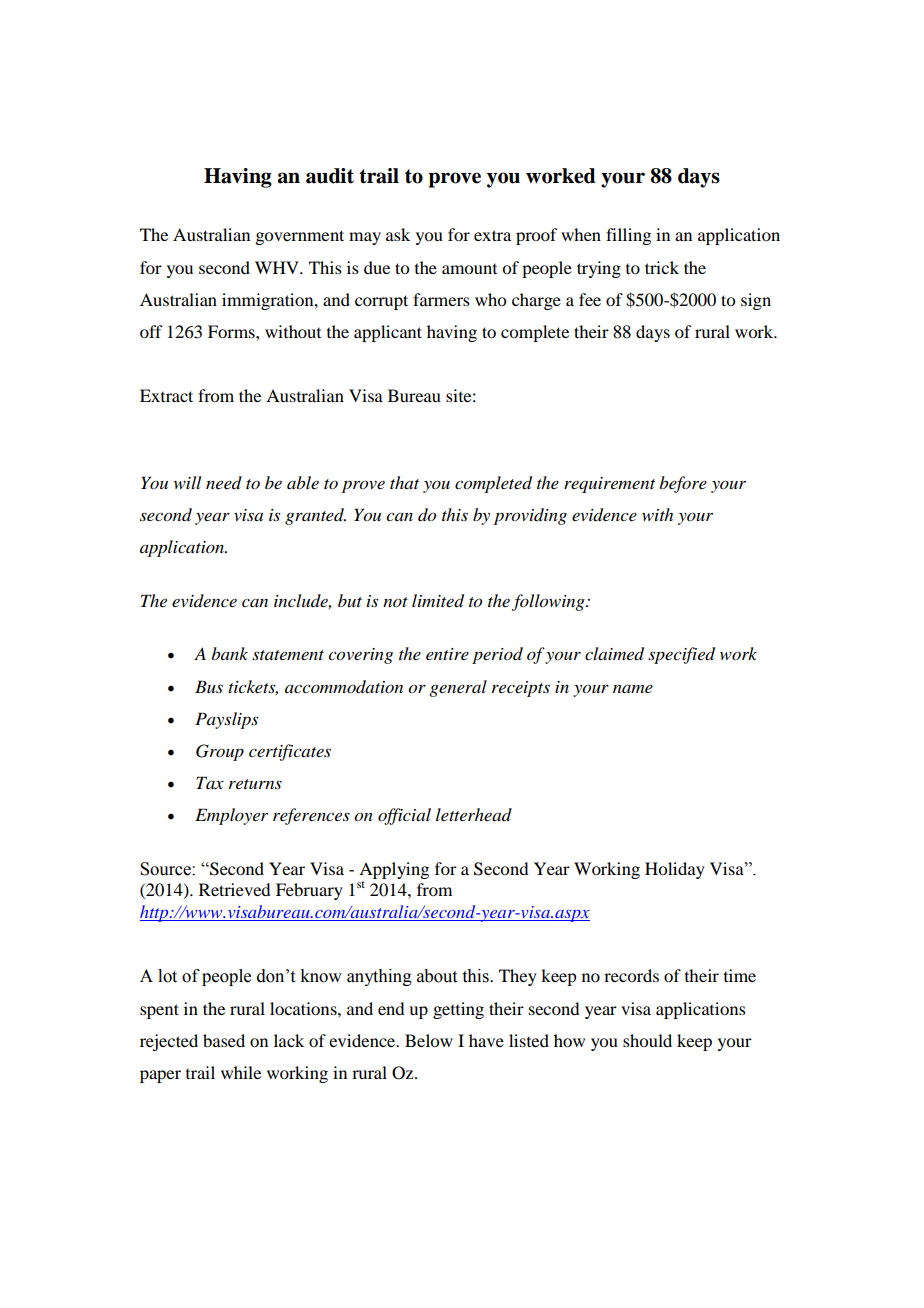 This screenshot has height=1308, width=924. Describe the element at coordinates (647, 1040) in the screenshot. I see `should` at that location.
